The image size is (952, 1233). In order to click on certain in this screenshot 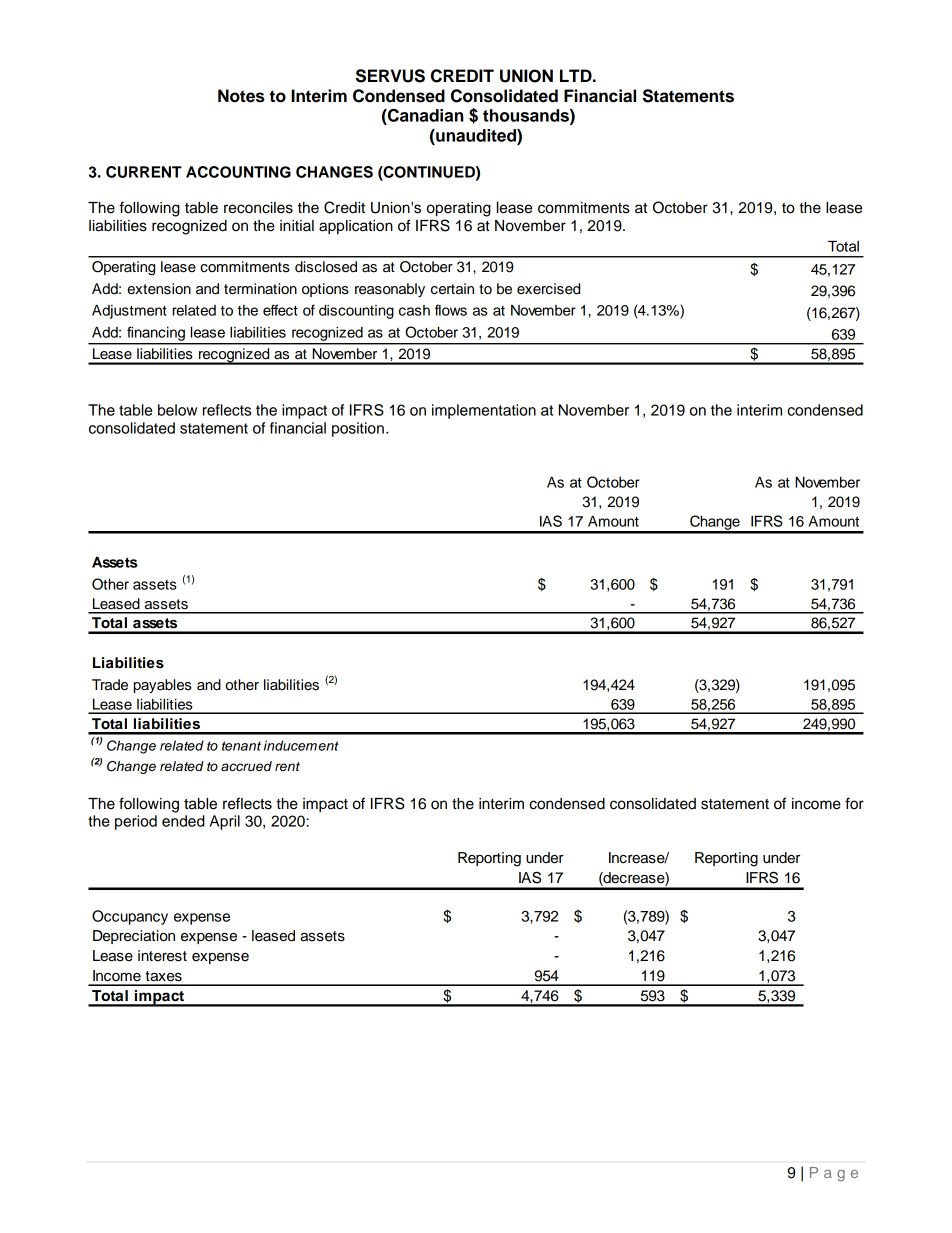, I will do `click(452, 289)`.
